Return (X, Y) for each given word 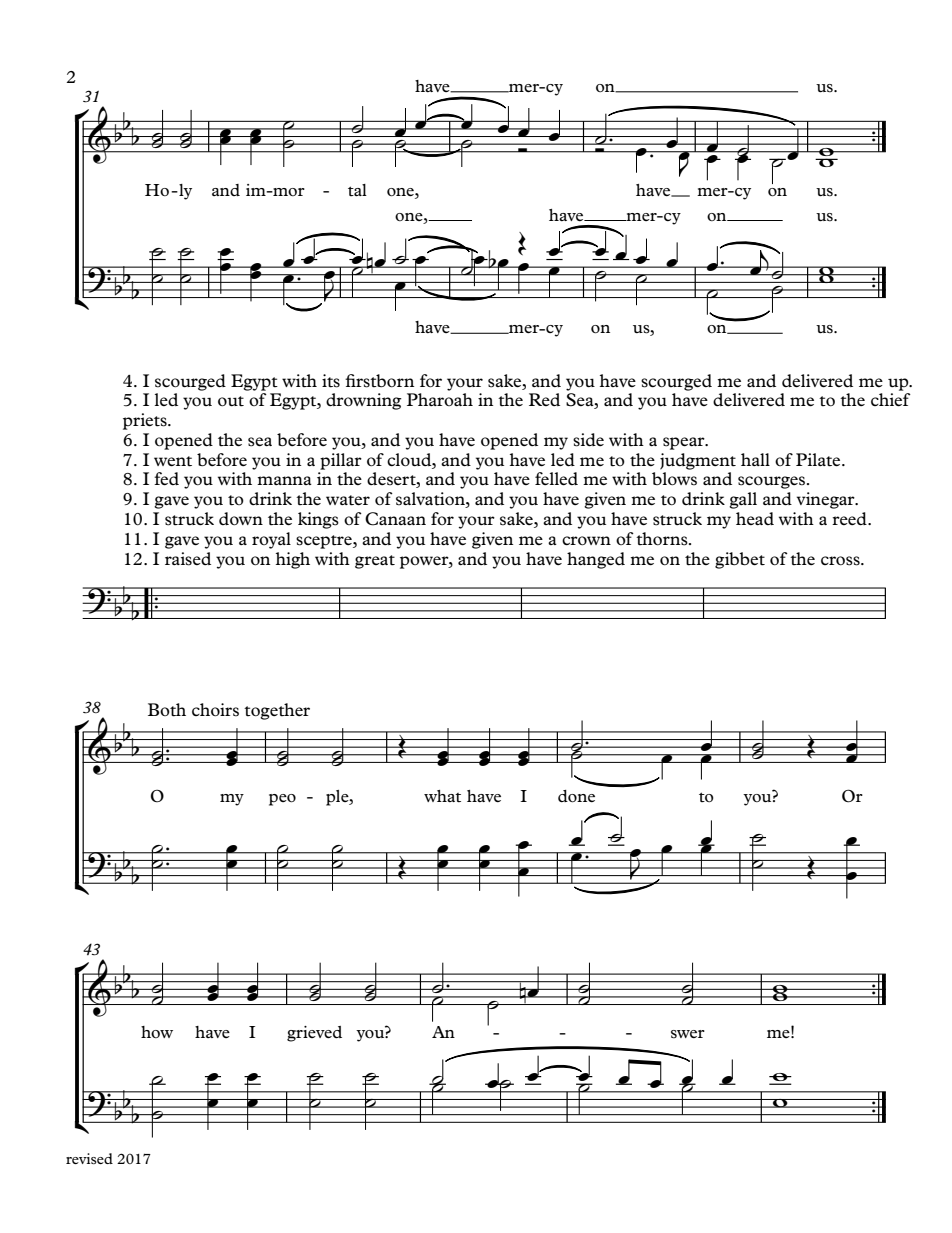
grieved (314, 1034)
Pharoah (440, 399)
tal (357, 190)
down (241, 518)
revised (89, 1158)
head (755, 518)
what (442, 796)
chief (891, 399)
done (576, 796)
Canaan (395, 519)
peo (282, 800)
